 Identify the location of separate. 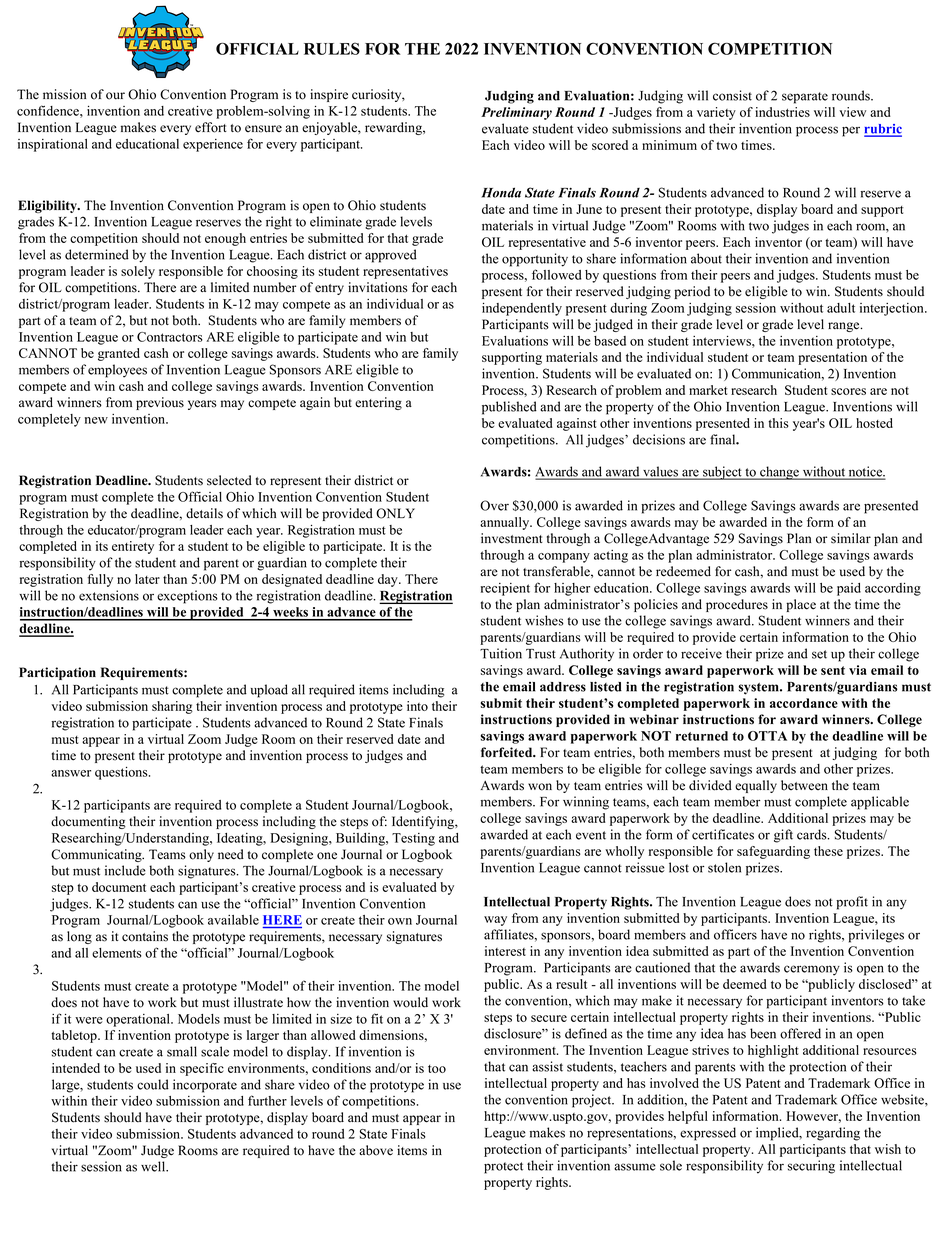
(805, 98).
